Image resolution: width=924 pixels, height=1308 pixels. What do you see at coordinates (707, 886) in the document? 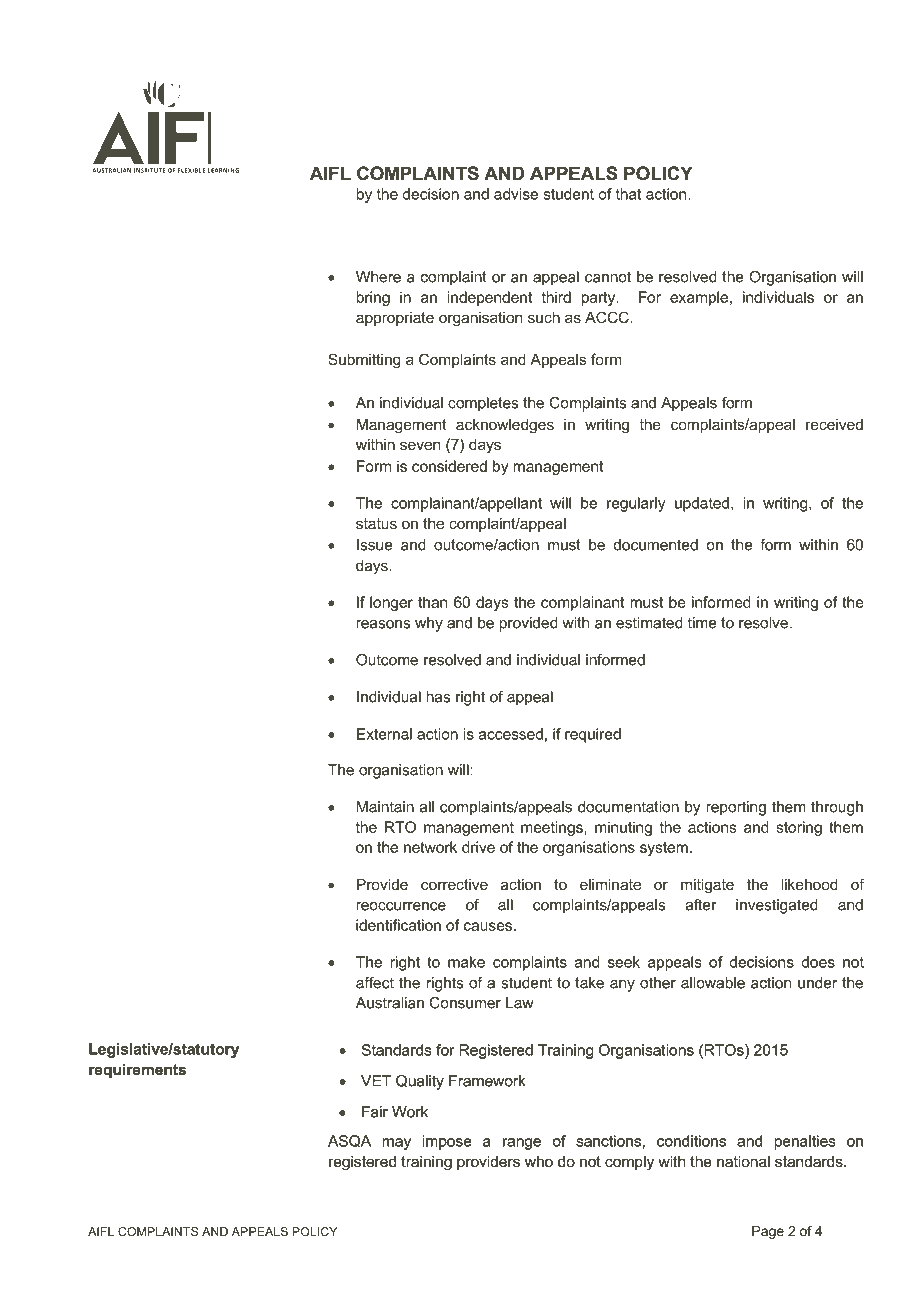
I see `mitigate` at bounding box center [707, 886].
